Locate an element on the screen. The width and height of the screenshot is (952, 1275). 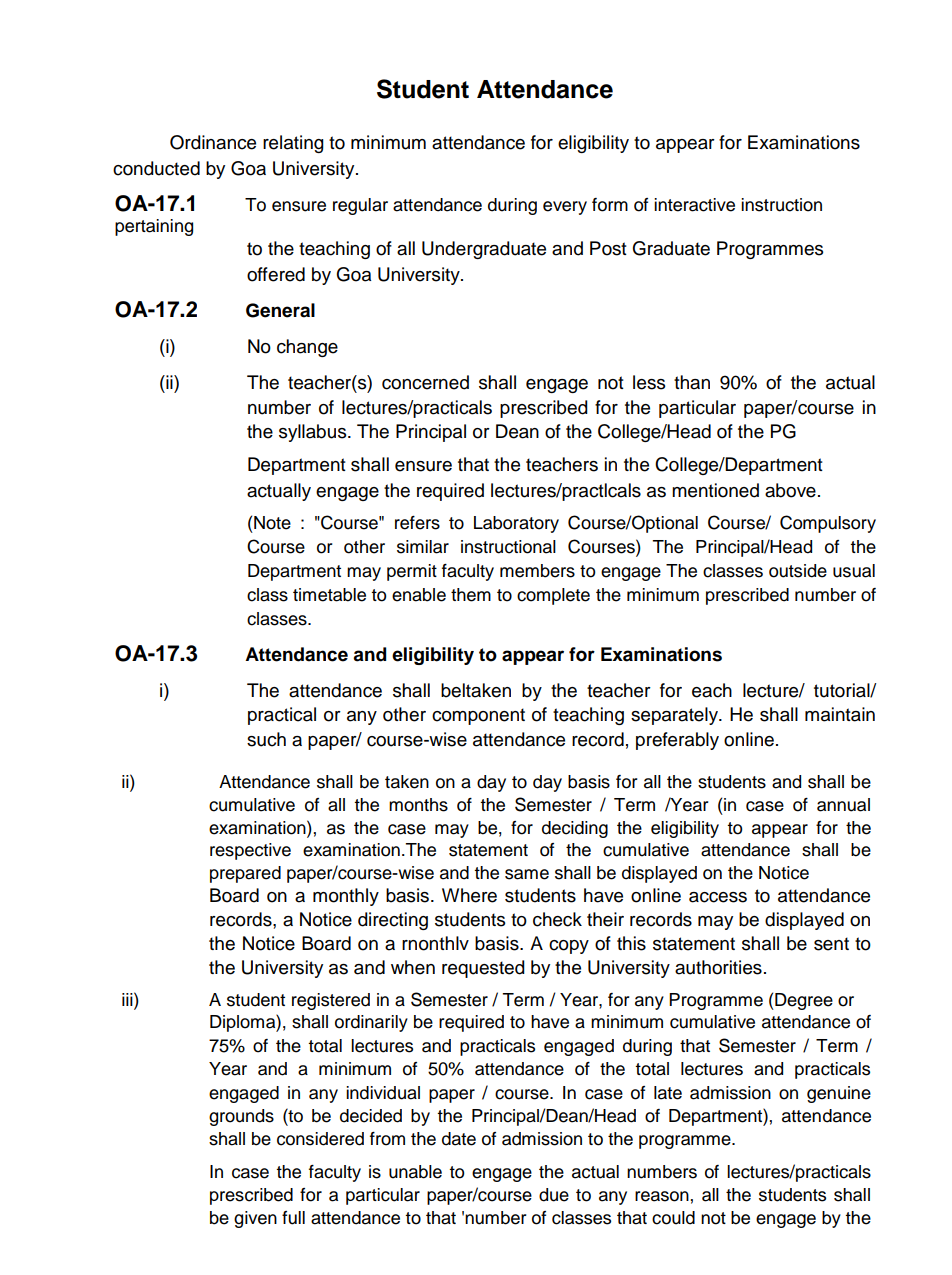
sent is located at coordinates (831, 944).
